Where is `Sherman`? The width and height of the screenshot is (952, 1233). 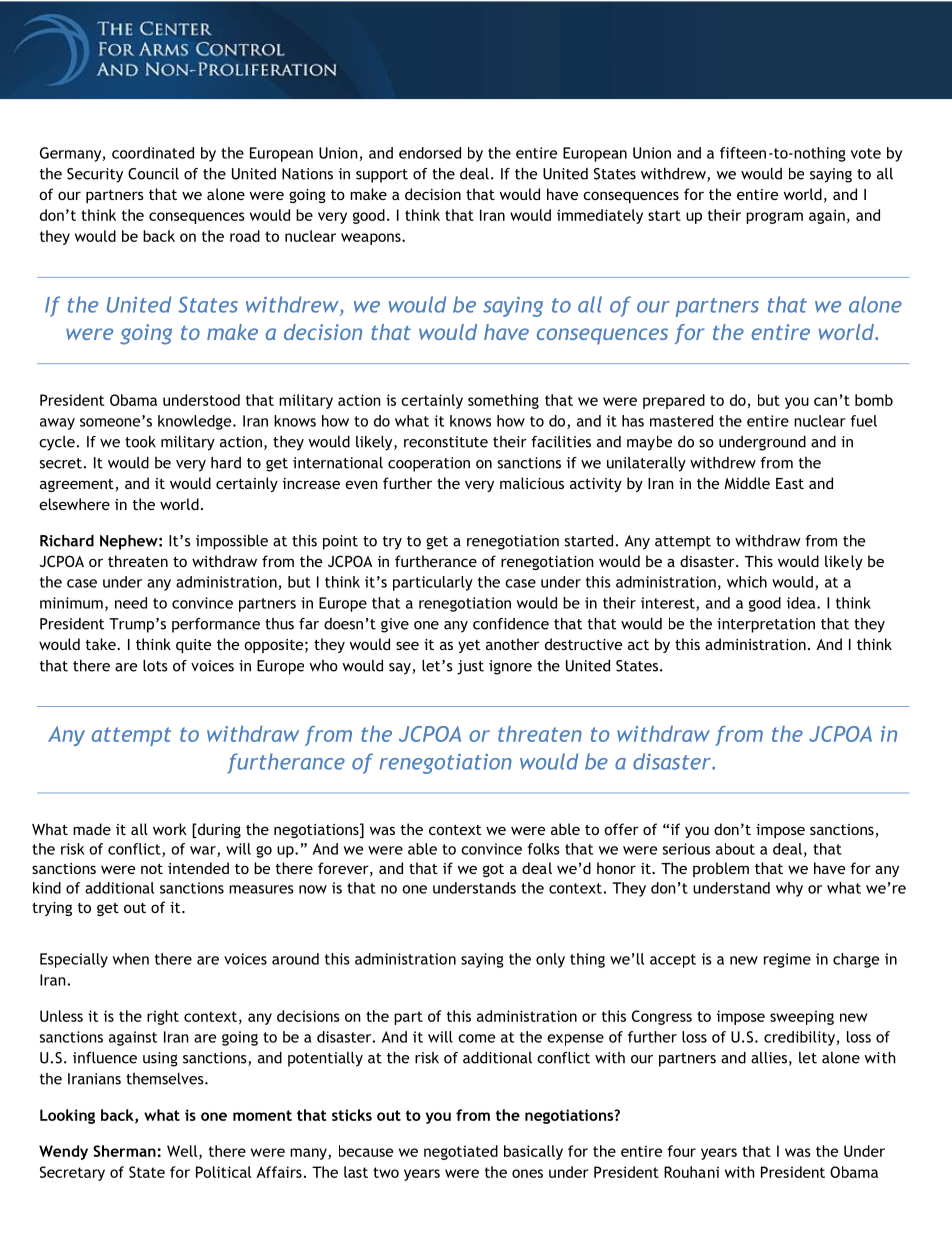 Sherman is located at coordinates (124, 1151).
